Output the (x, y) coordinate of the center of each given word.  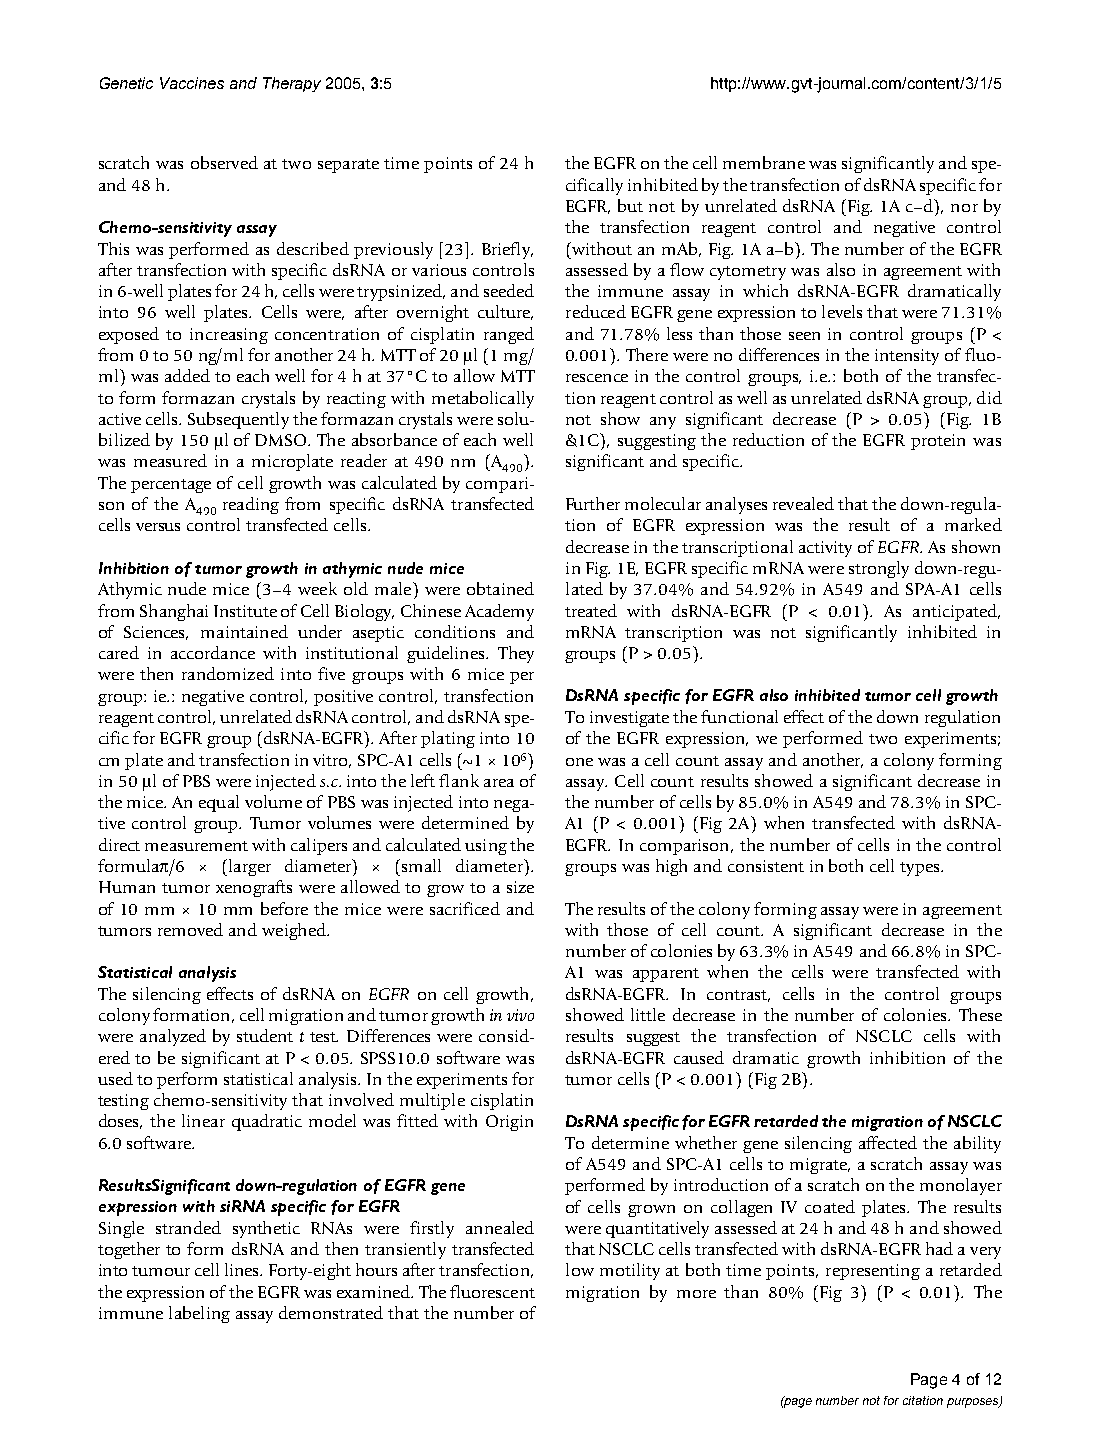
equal (219, 803)
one (579, 762)
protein (938, 442)
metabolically (483, 399)
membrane (764, 162)
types (921, 869)
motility (630, 1271)
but (630, 205)
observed (224, 162)
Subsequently (238, 420)
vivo (520, 1015)
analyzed (173, 1037)
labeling (199, 1314)
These (980, 1014)
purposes (974, 1403)
